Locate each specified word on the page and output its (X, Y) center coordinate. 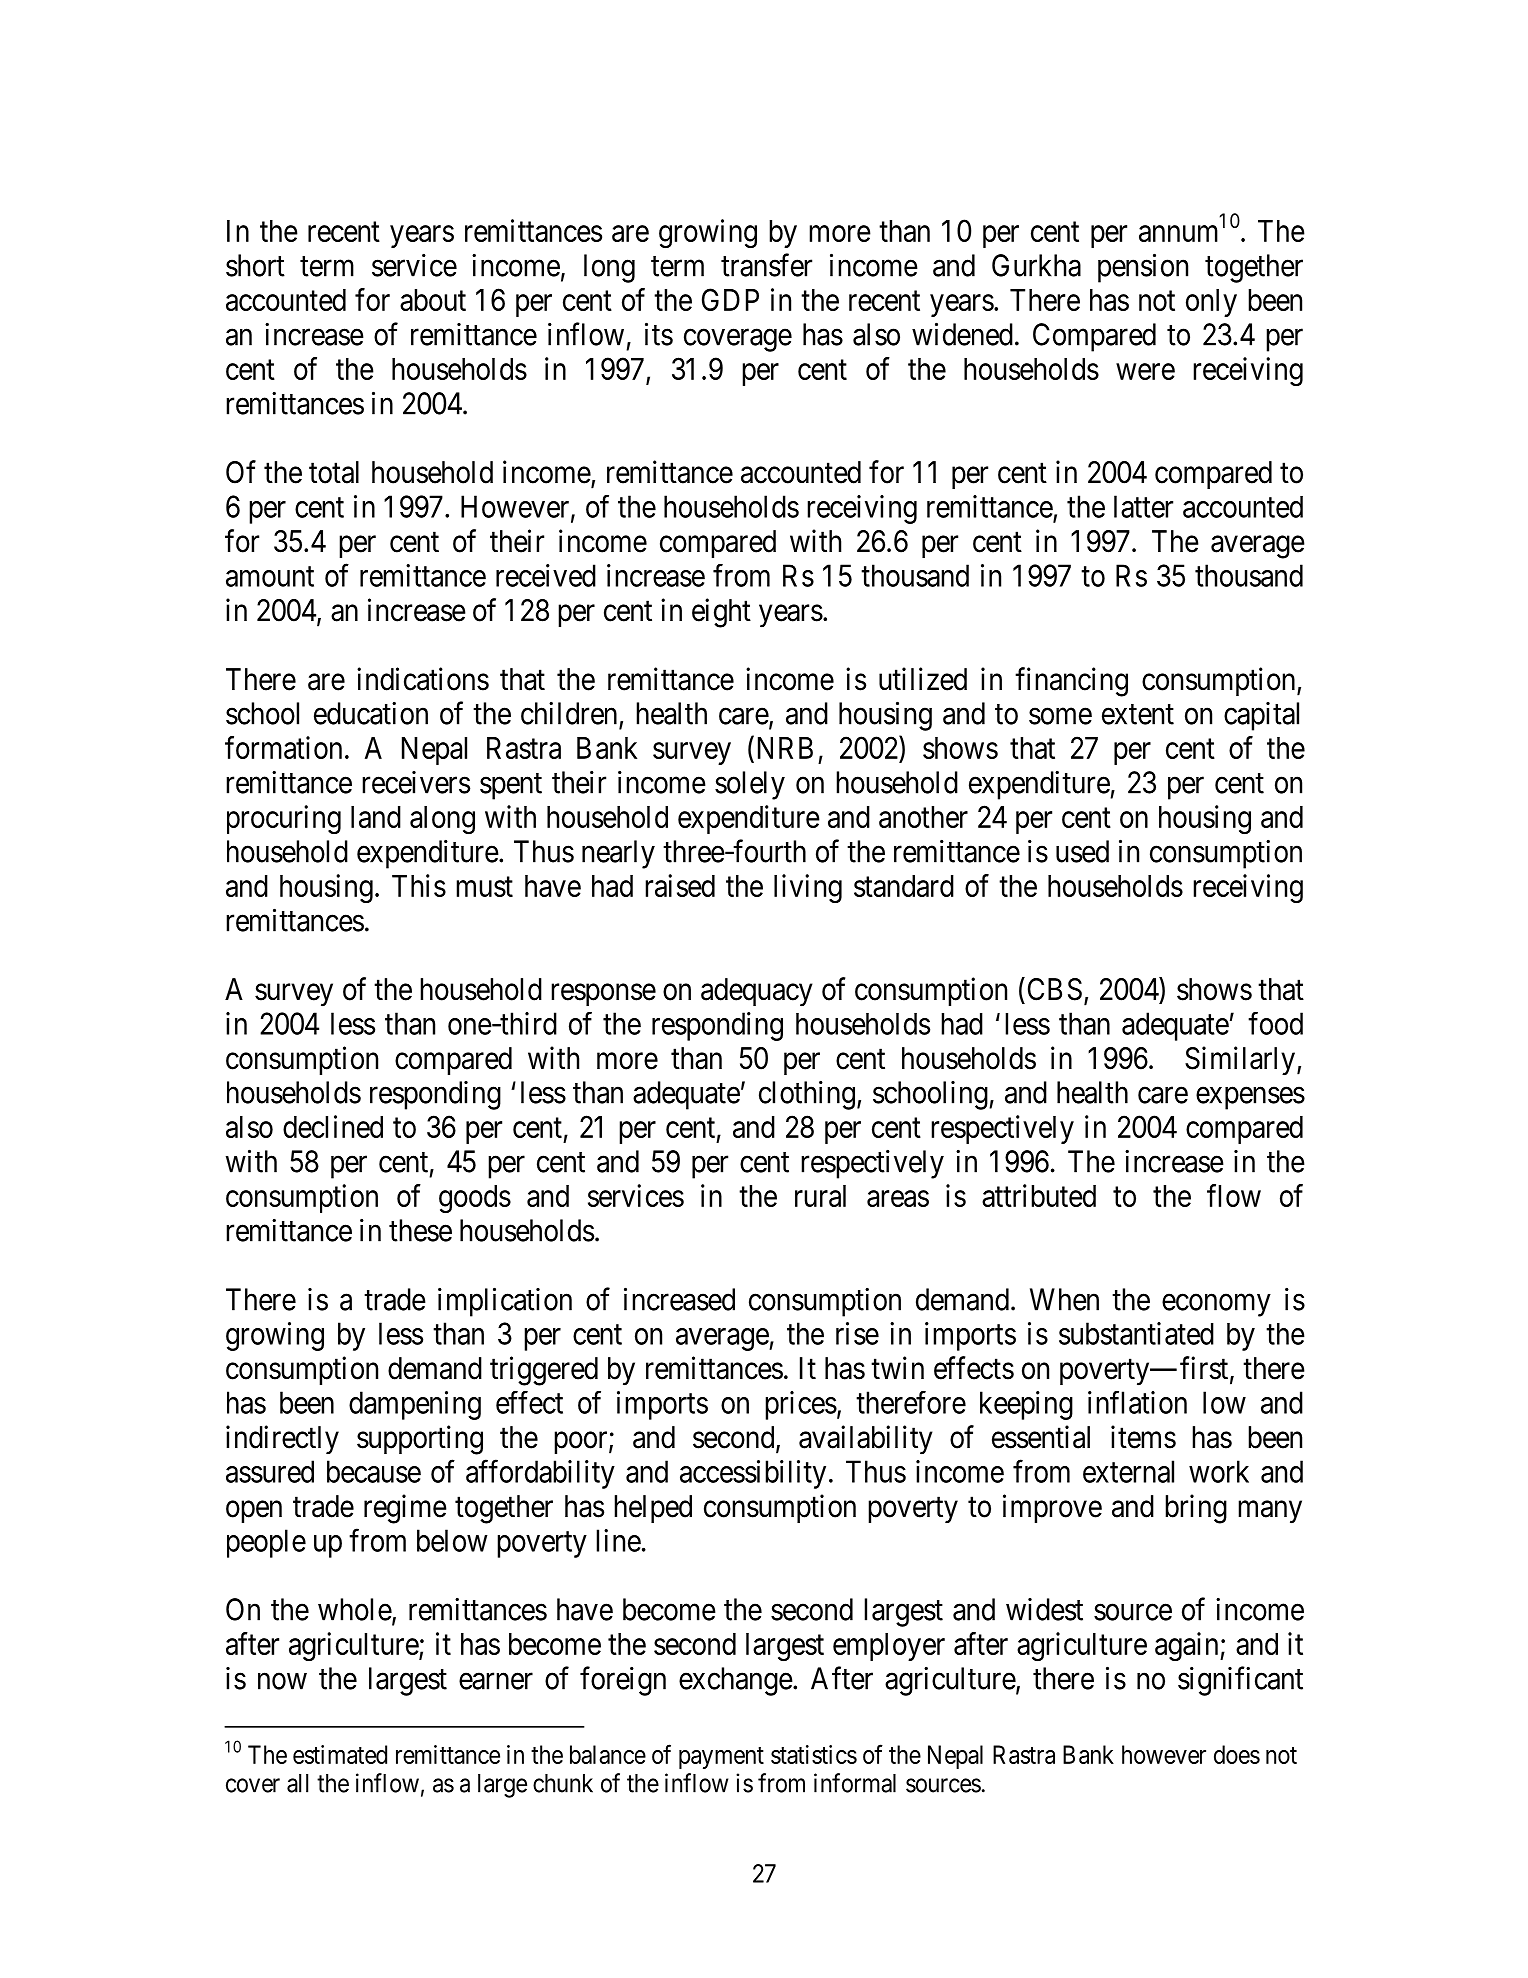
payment (721, 1758)
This (419, 885)
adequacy (757, 992)
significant (1240, 1681)
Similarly (1241, 1061)
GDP (730, 299)
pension (1143, 268)
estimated (340, 1754)
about (433, 300)
